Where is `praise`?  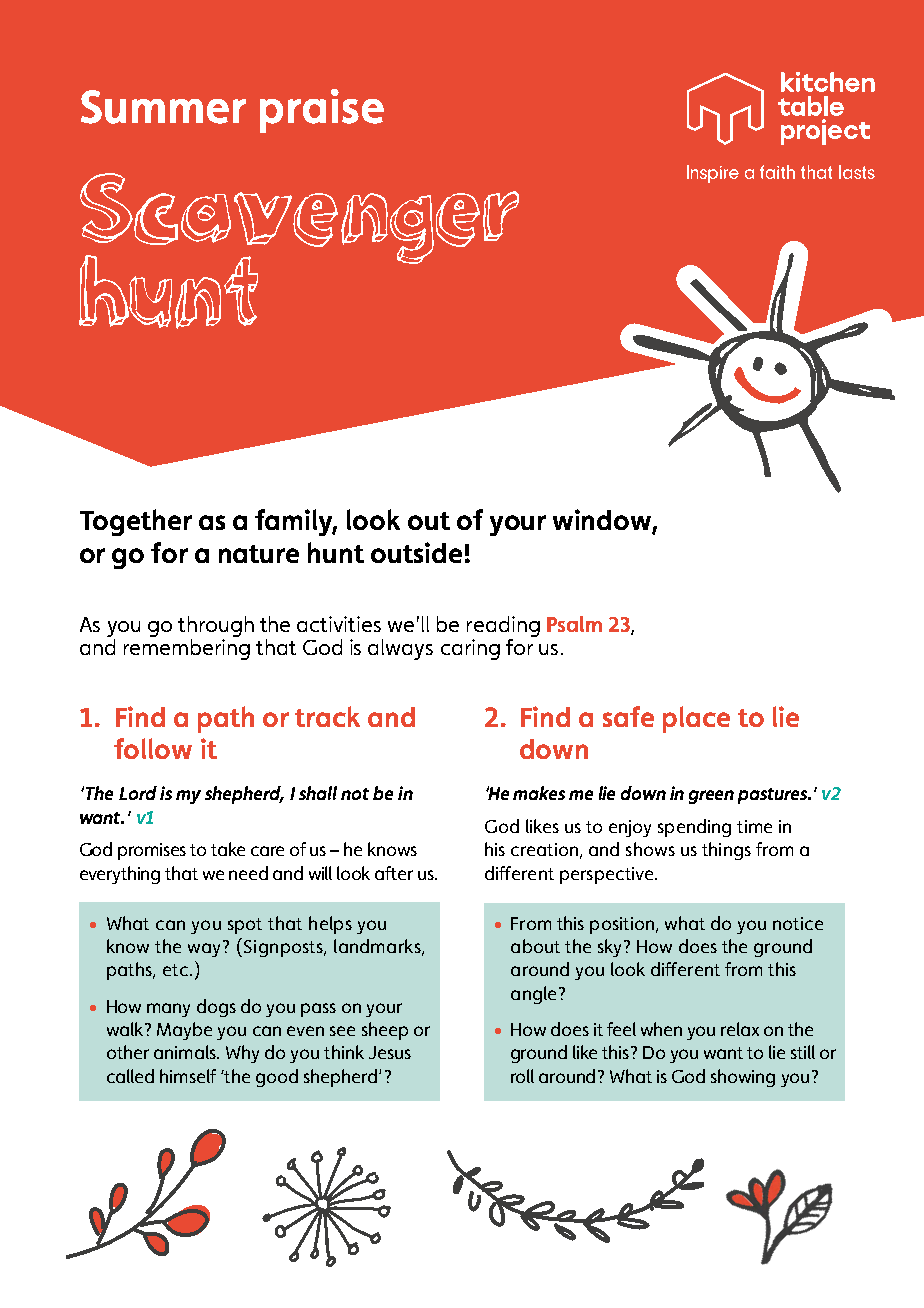
praise is located at coordinates (322, 111).
